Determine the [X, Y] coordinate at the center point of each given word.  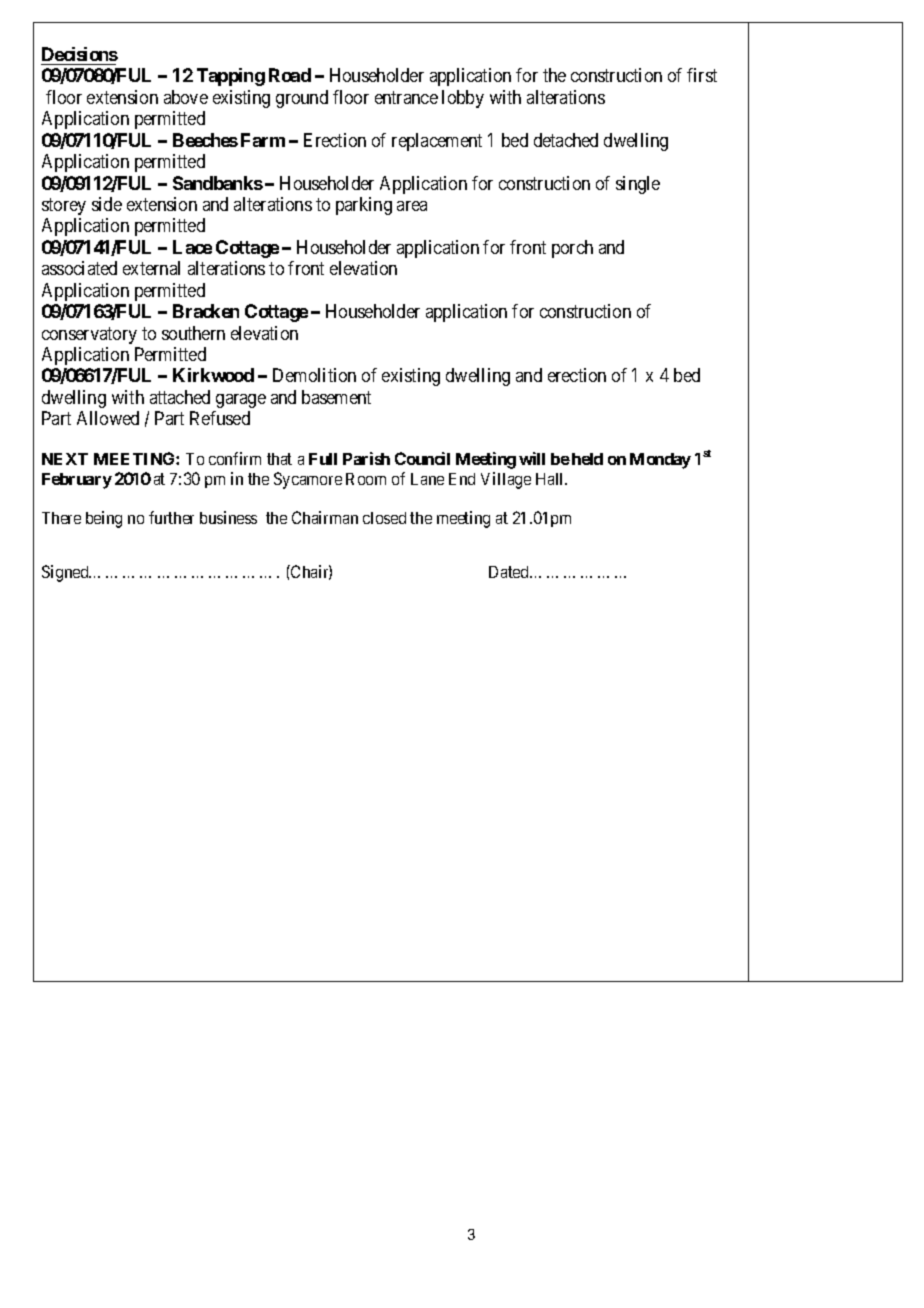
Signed [66, 573]
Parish [366, 458]
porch [572, 249]
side [107, 204]
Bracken [206, 311]
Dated [510, 572]
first [702, 75]
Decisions [80, 54]
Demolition [314, 375]
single [638, 185]
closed [384, 518]
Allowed [108, 418]
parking [364, 206]
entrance [406, 97]
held [587, 459]
